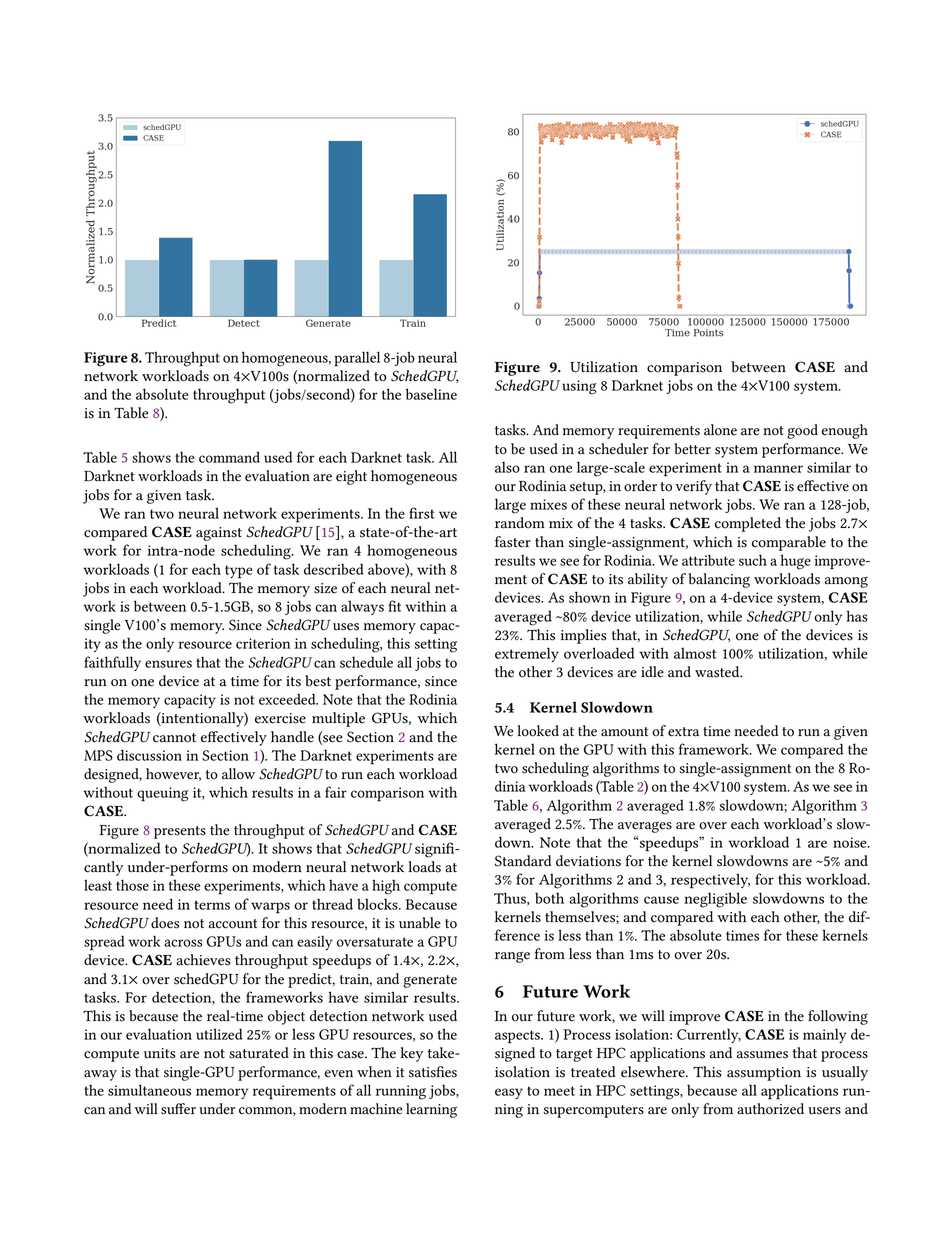  What do you see at coordinates (719, 580) in the screenshot?
I see `balancing` at bounding box center [719, 580].
